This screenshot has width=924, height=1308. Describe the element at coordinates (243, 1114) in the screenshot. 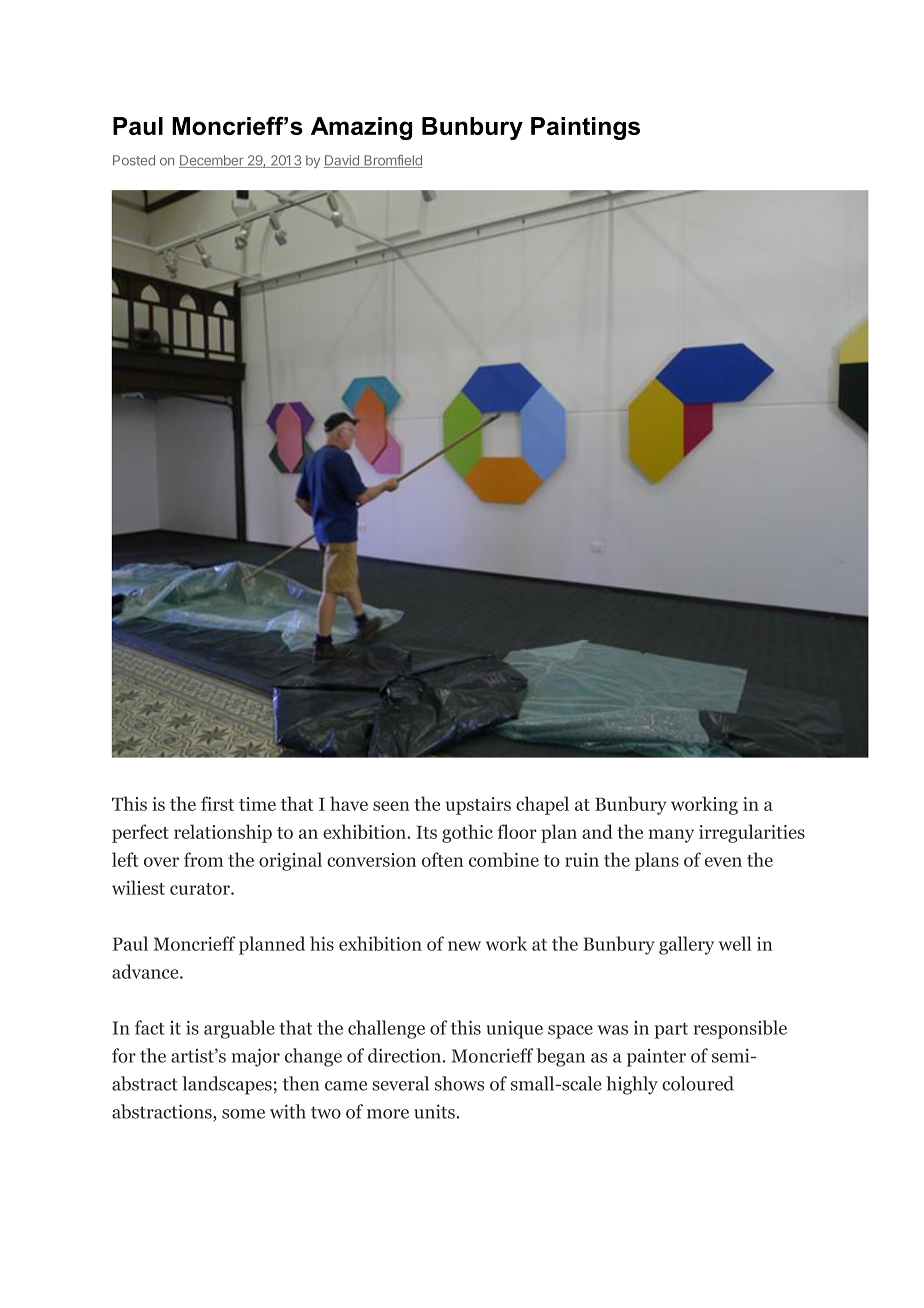

I see `some` at that location.
